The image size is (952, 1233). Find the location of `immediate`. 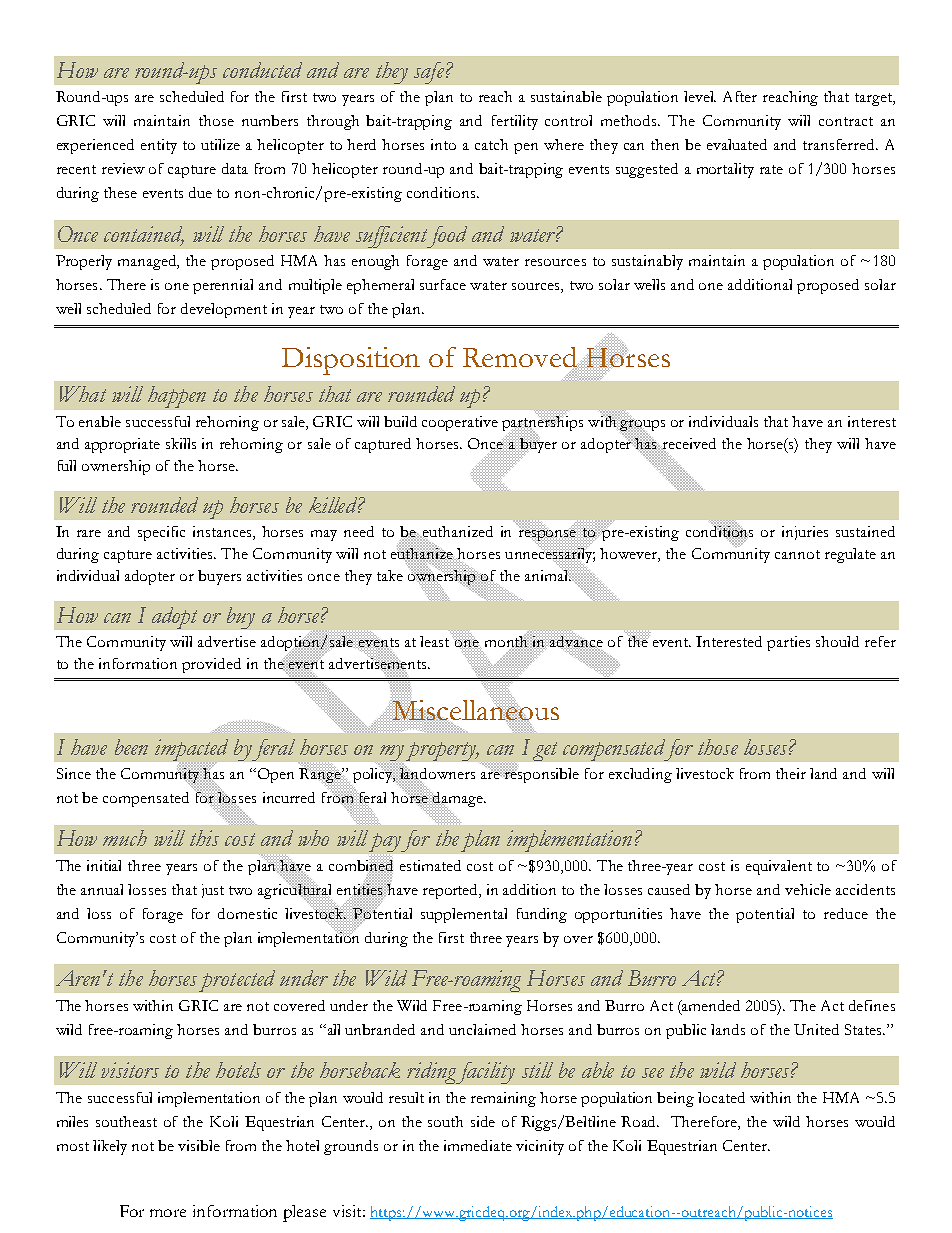

immediate is located at coordinates (478, 1145).
